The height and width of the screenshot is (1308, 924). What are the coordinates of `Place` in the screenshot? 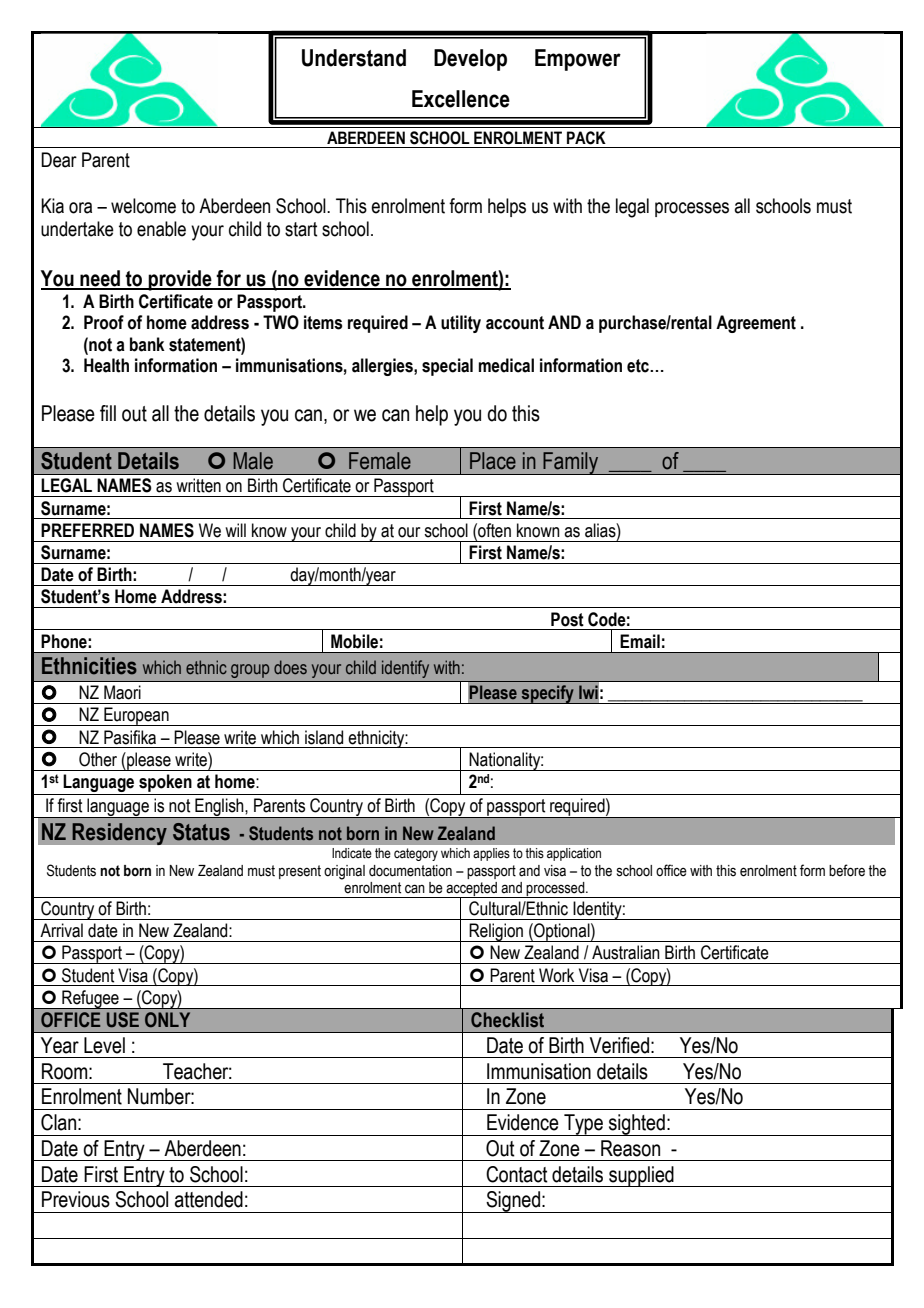 It's located at (493, 461).
